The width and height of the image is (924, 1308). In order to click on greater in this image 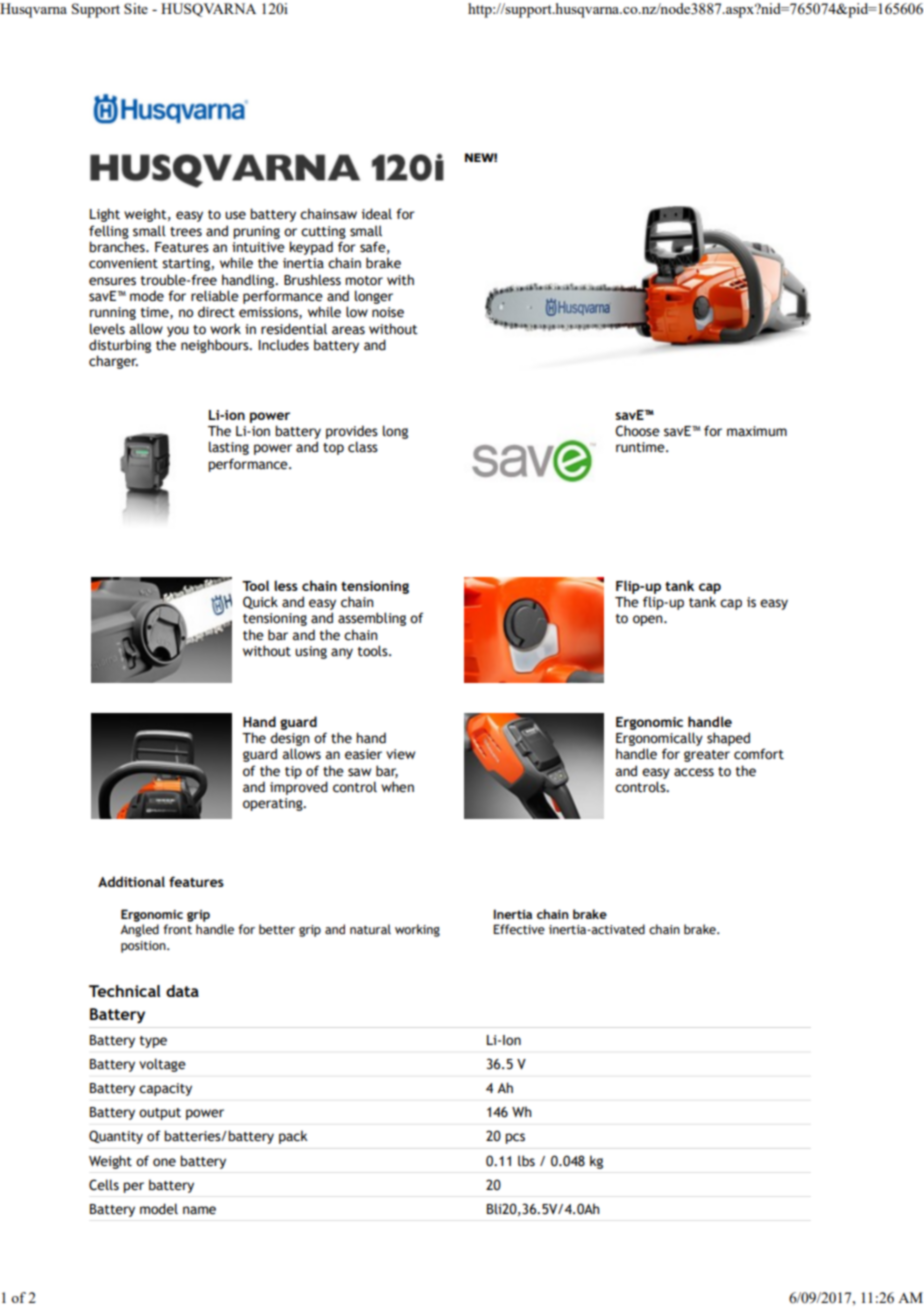, I will do `click(707, 756)`.
